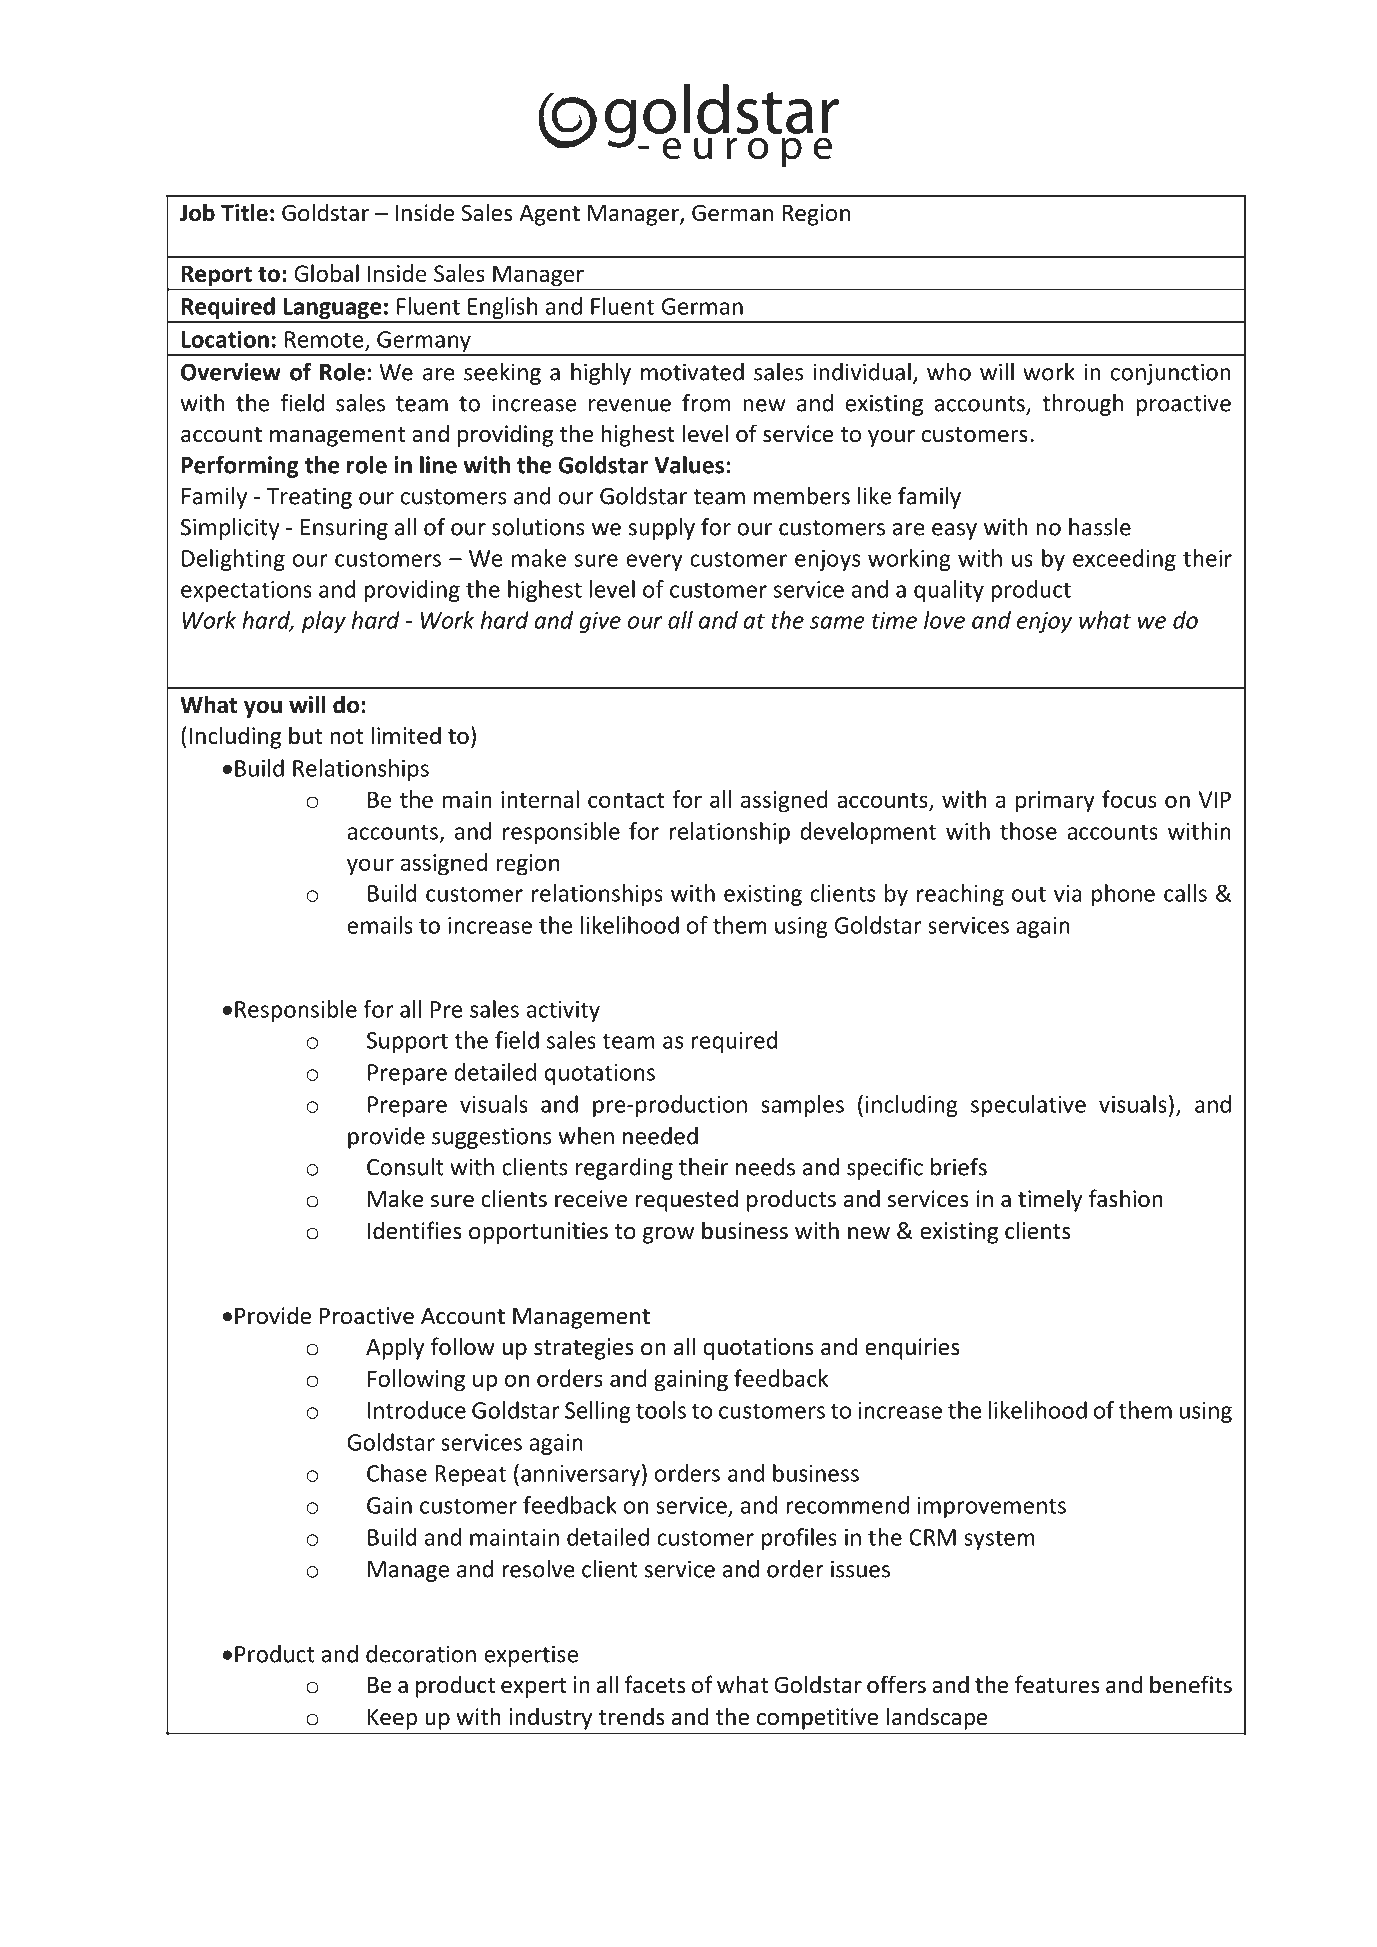 The height and width of the screenshot is (1947, 1377). What do you see at coordinates (326, 273) in the screenshot?
I see `Global` at bounding box center [326, 273].
